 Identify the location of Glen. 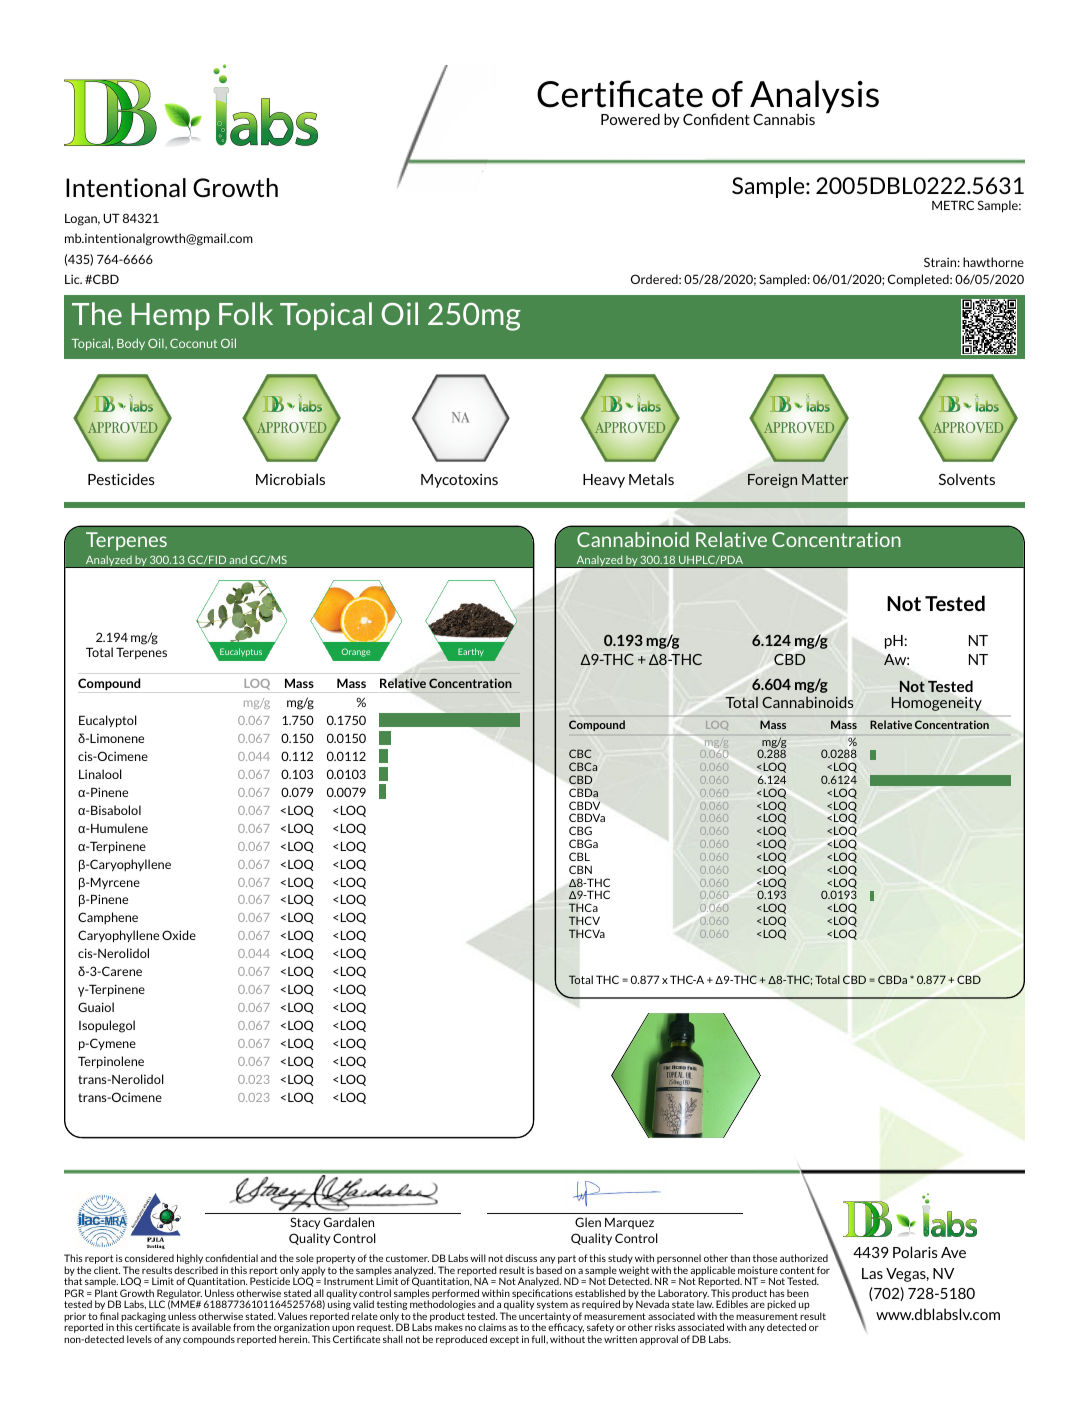
(588, 1222).
